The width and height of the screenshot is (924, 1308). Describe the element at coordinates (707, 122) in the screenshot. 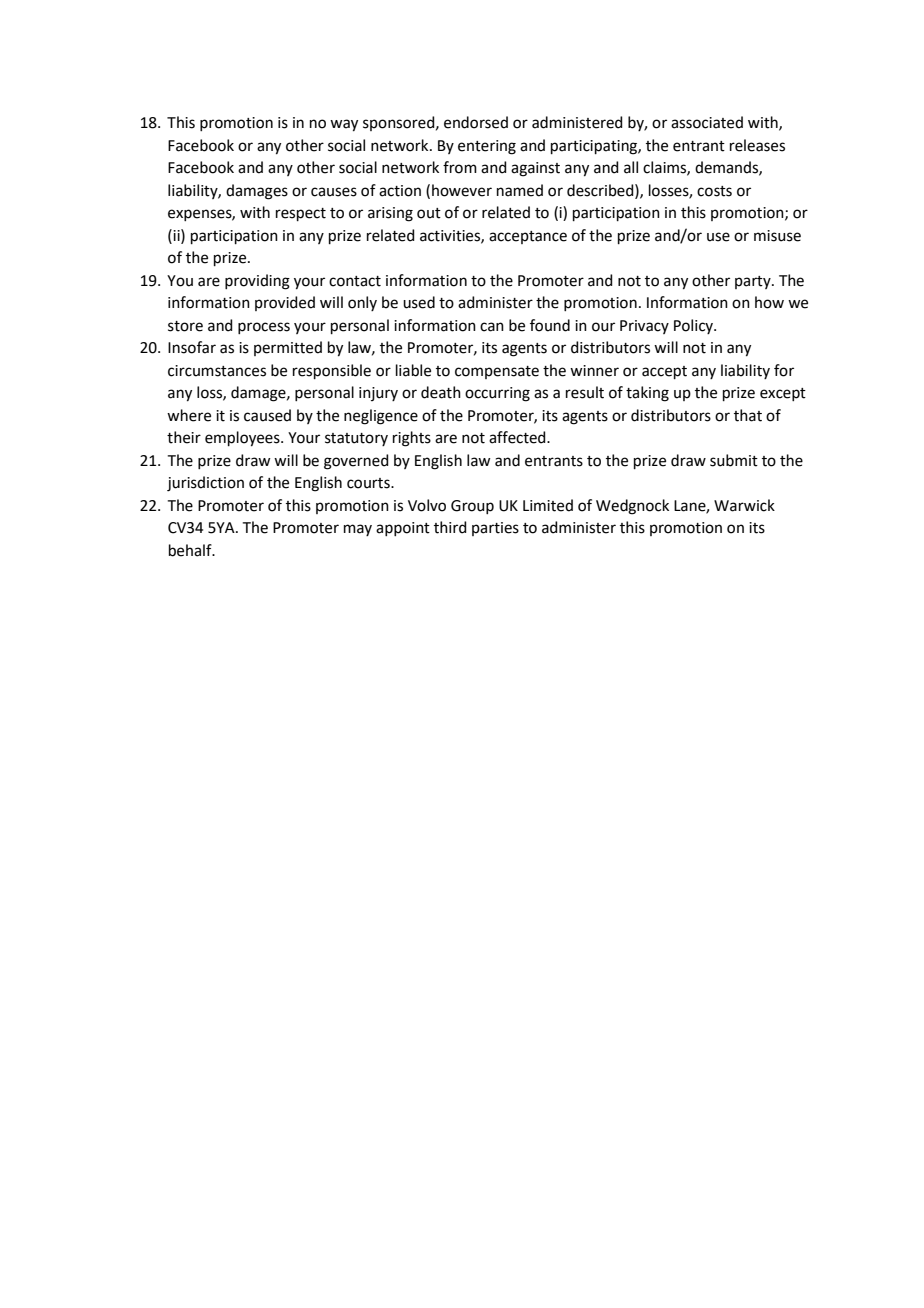

I see `associated` at that location.
